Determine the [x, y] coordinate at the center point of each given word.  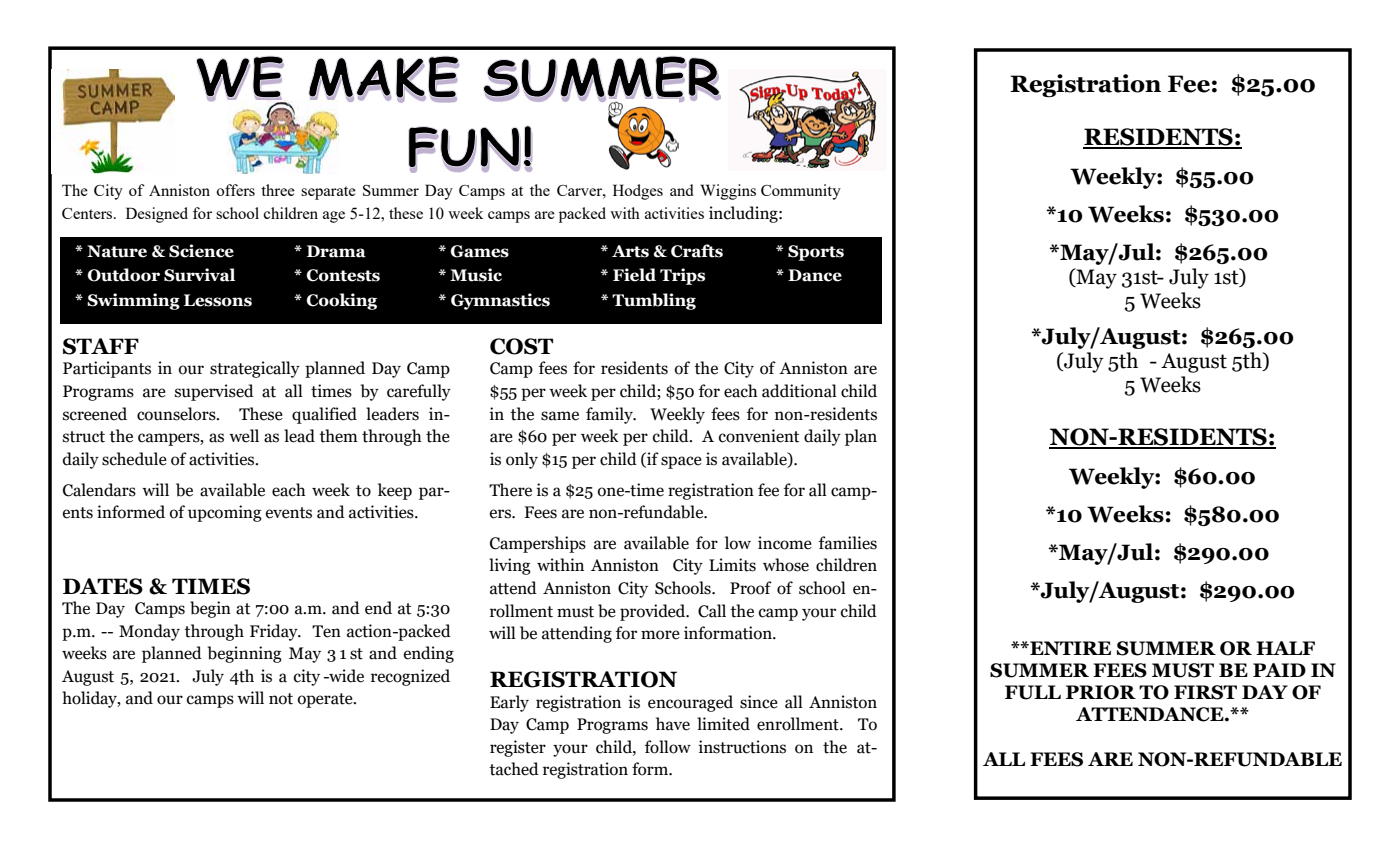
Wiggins [728, 192]
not [281, 699]
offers [235, 190]
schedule [134, 459]
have [673, 724]
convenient [759, 436]
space [681, 462]
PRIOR [1101, 692]
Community [801, 192]
